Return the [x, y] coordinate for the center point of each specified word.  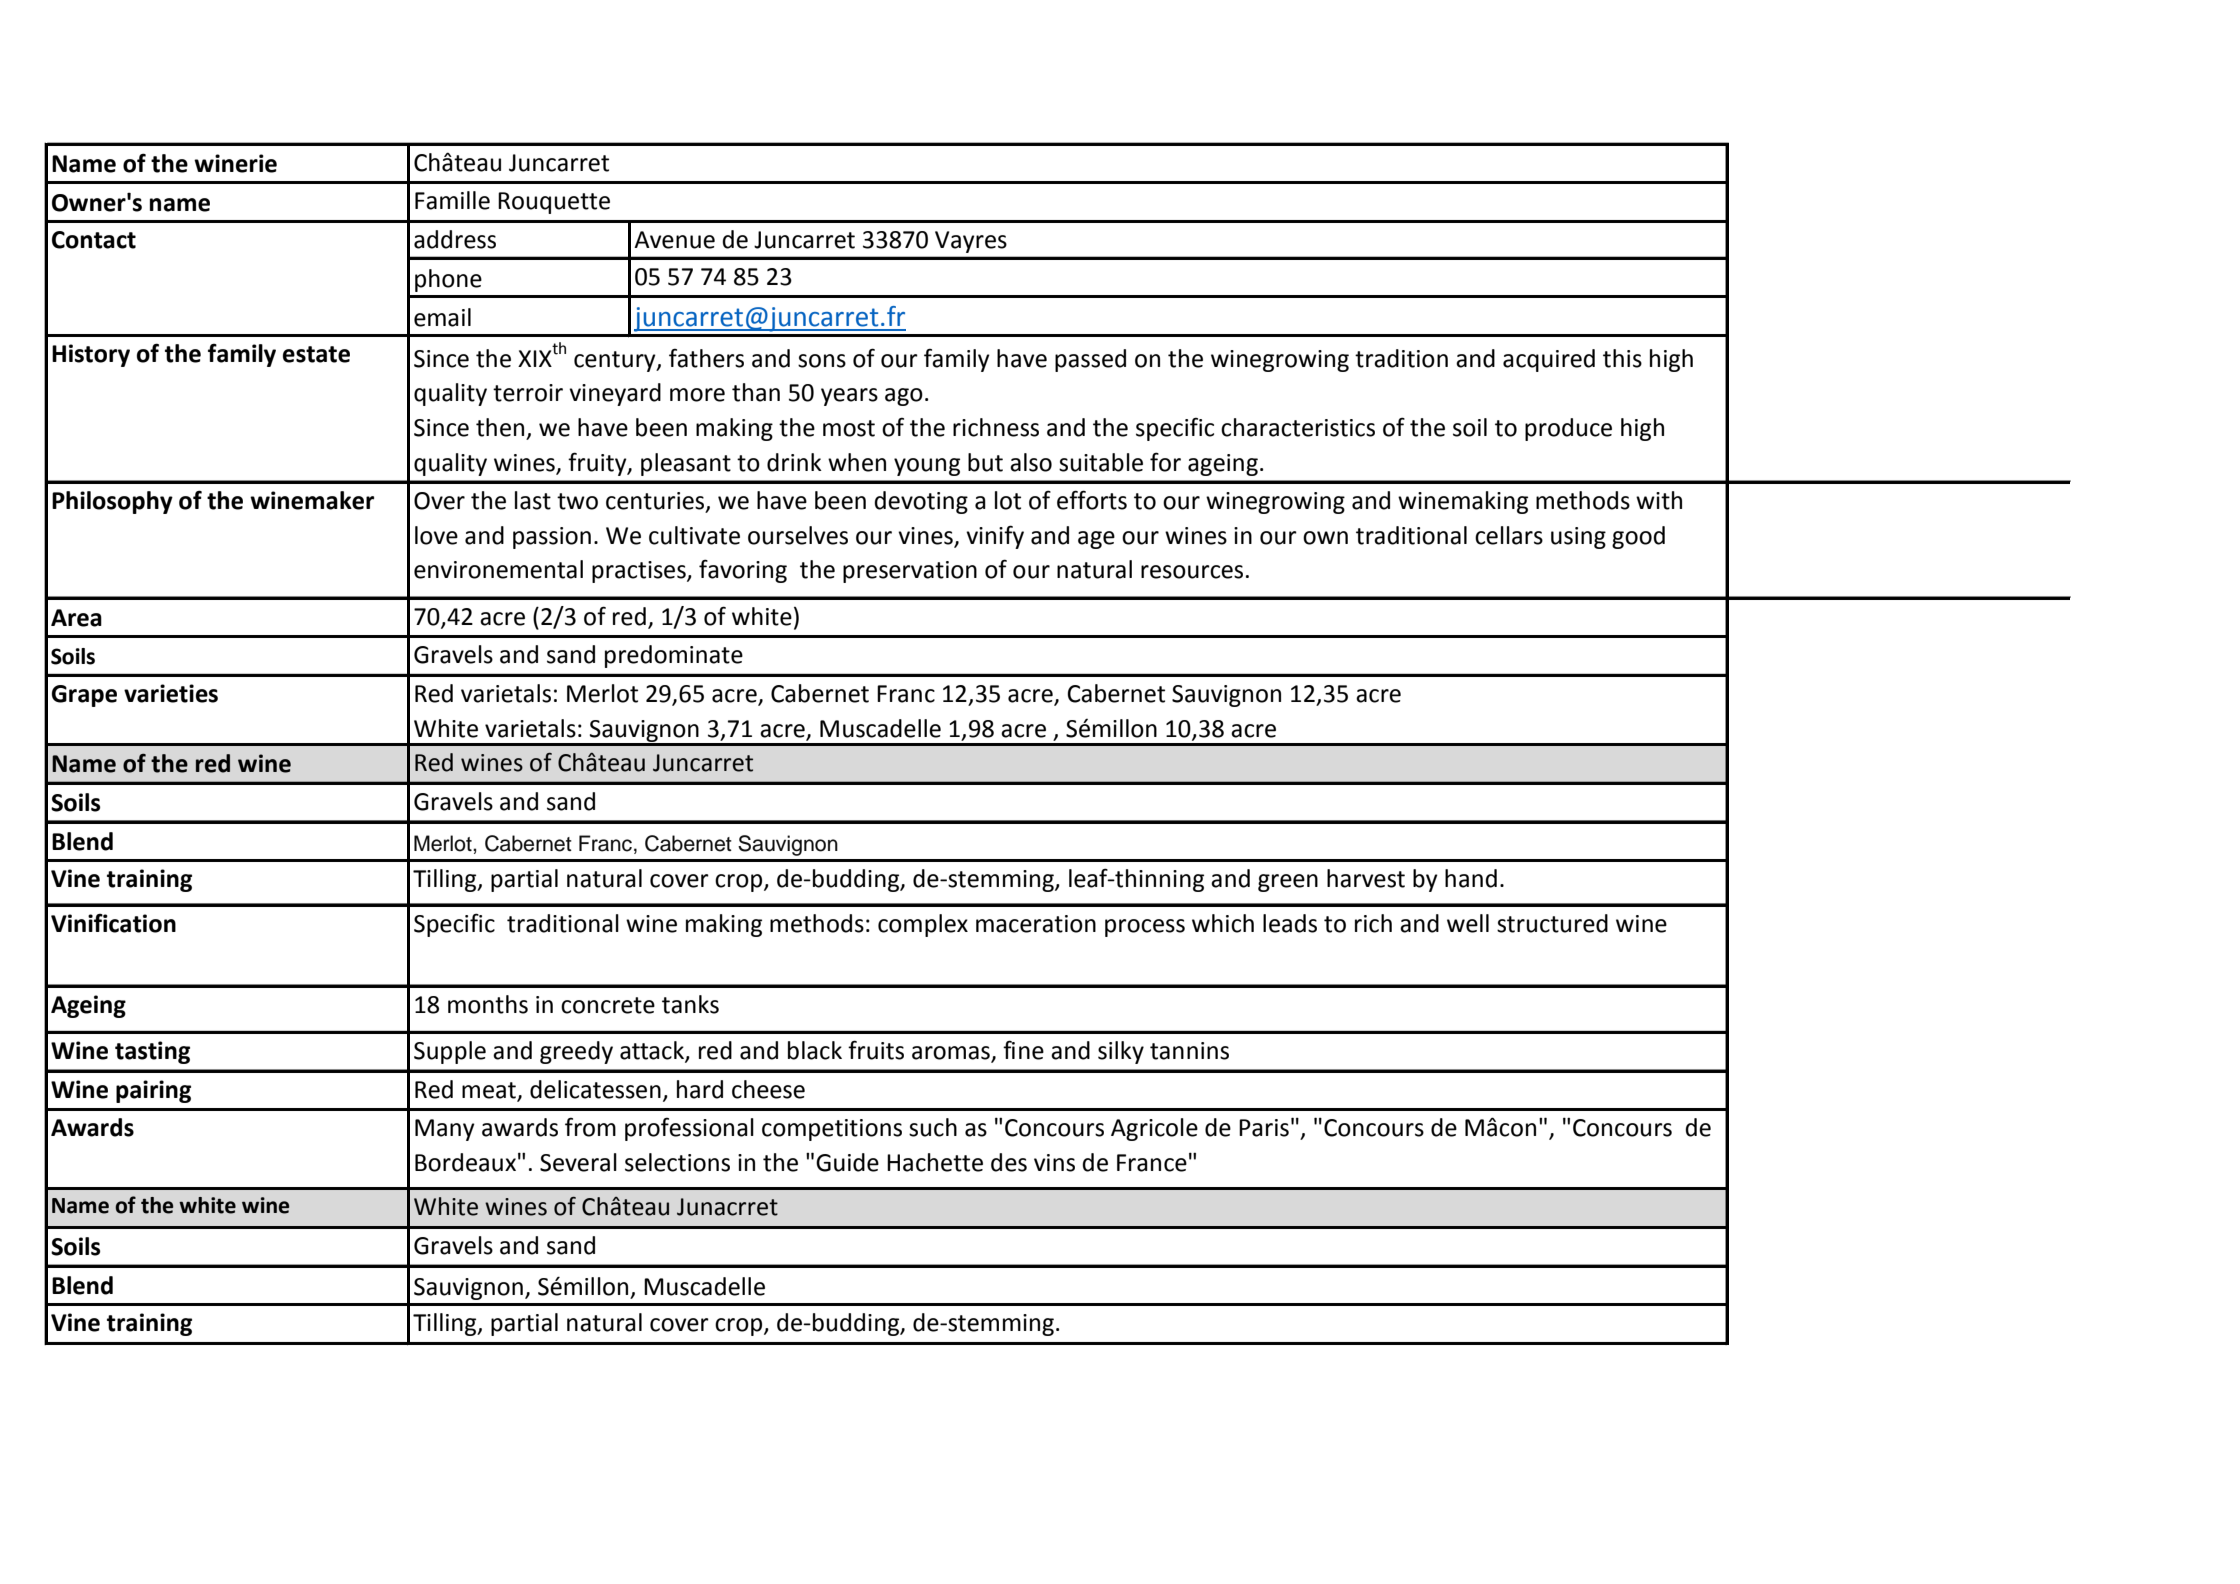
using [1578, 538]
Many [445, 1130]
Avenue [674, 240]
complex [923, 925]
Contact [94, 240]
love [436, 535]
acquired [1549, 360]
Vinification [113, 923]
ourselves [798, 535]
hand [1471, 878]
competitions [832, 1130]
